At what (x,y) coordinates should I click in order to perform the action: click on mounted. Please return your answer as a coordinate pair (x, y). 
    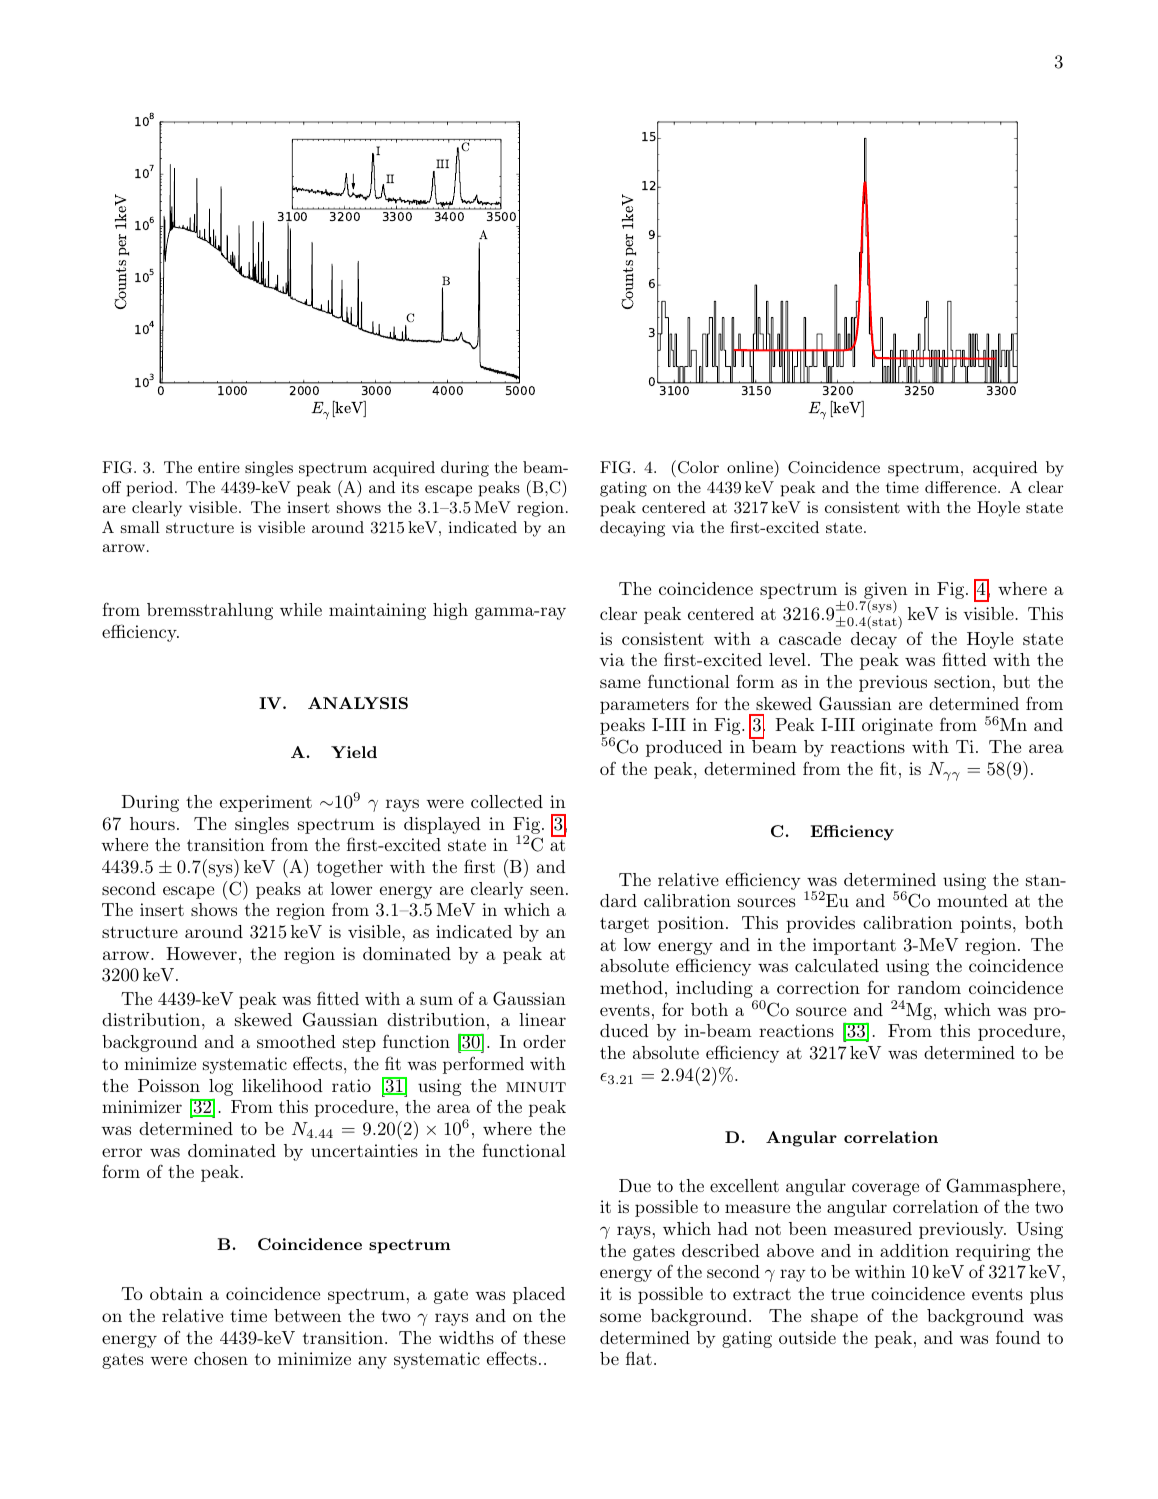
    Looking at the image, I should click on (972, 900).
